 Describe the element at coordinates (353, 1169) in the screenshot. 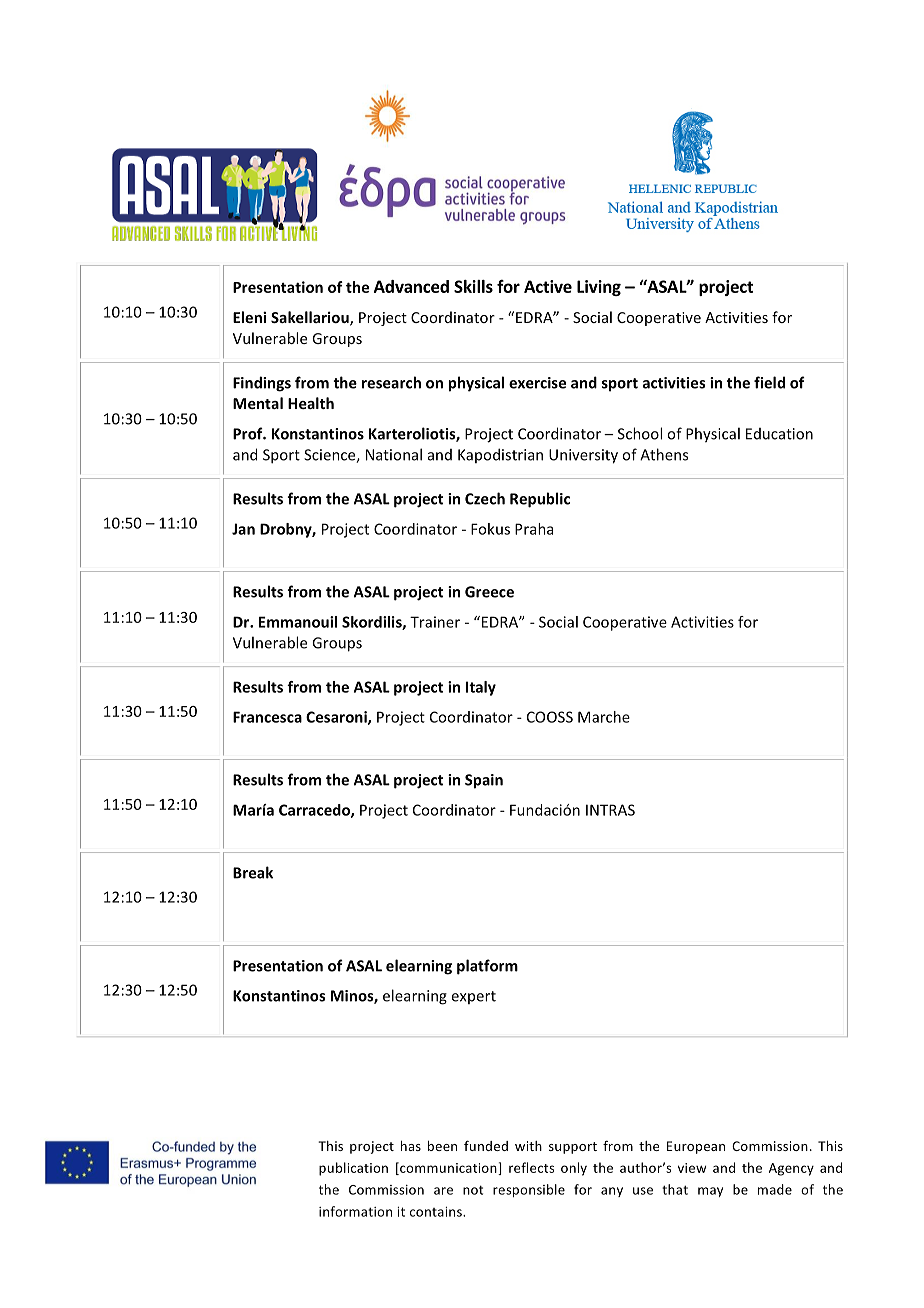

I see `publication` at that location.
